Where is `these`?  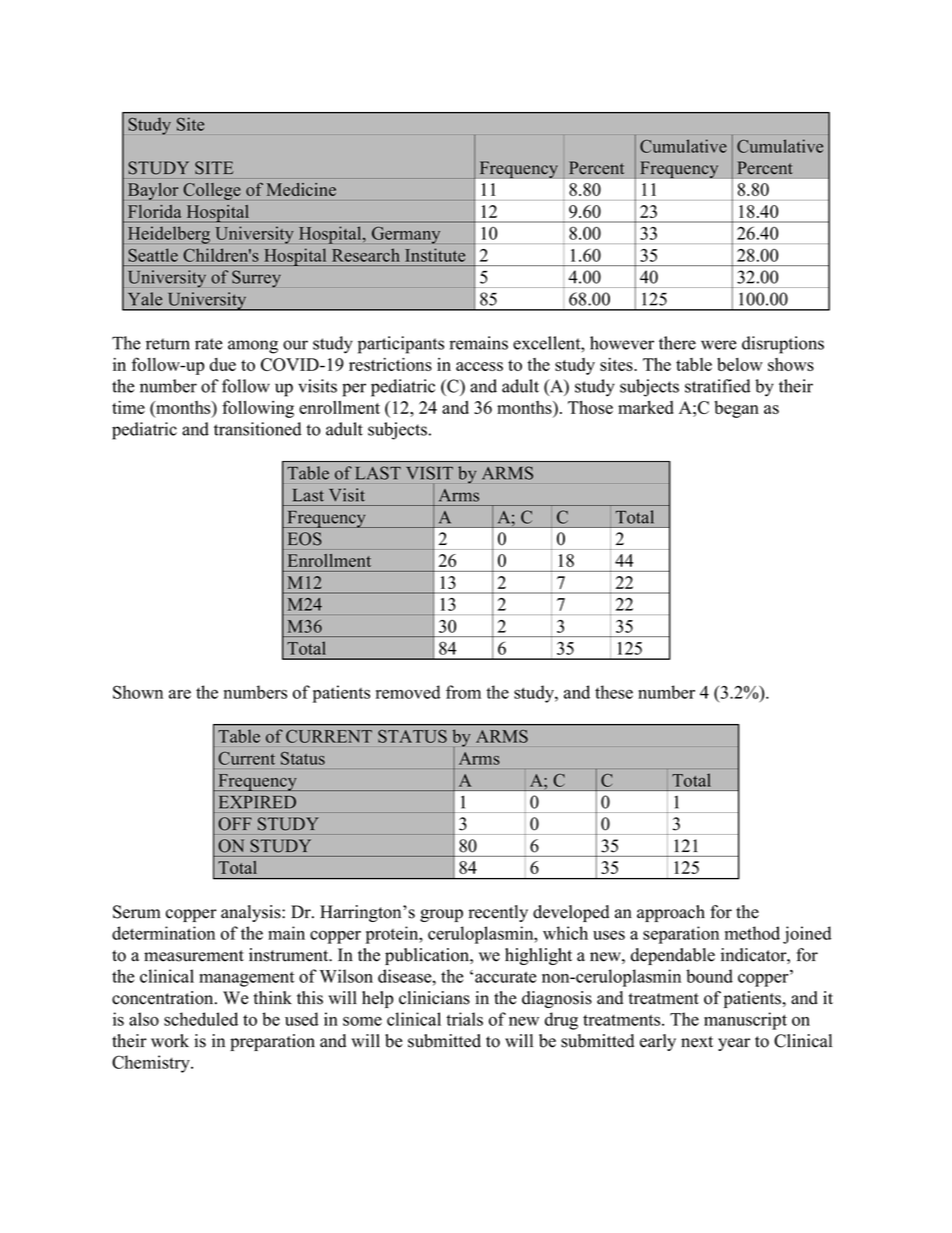 these is located at coordinates (614, 692).
